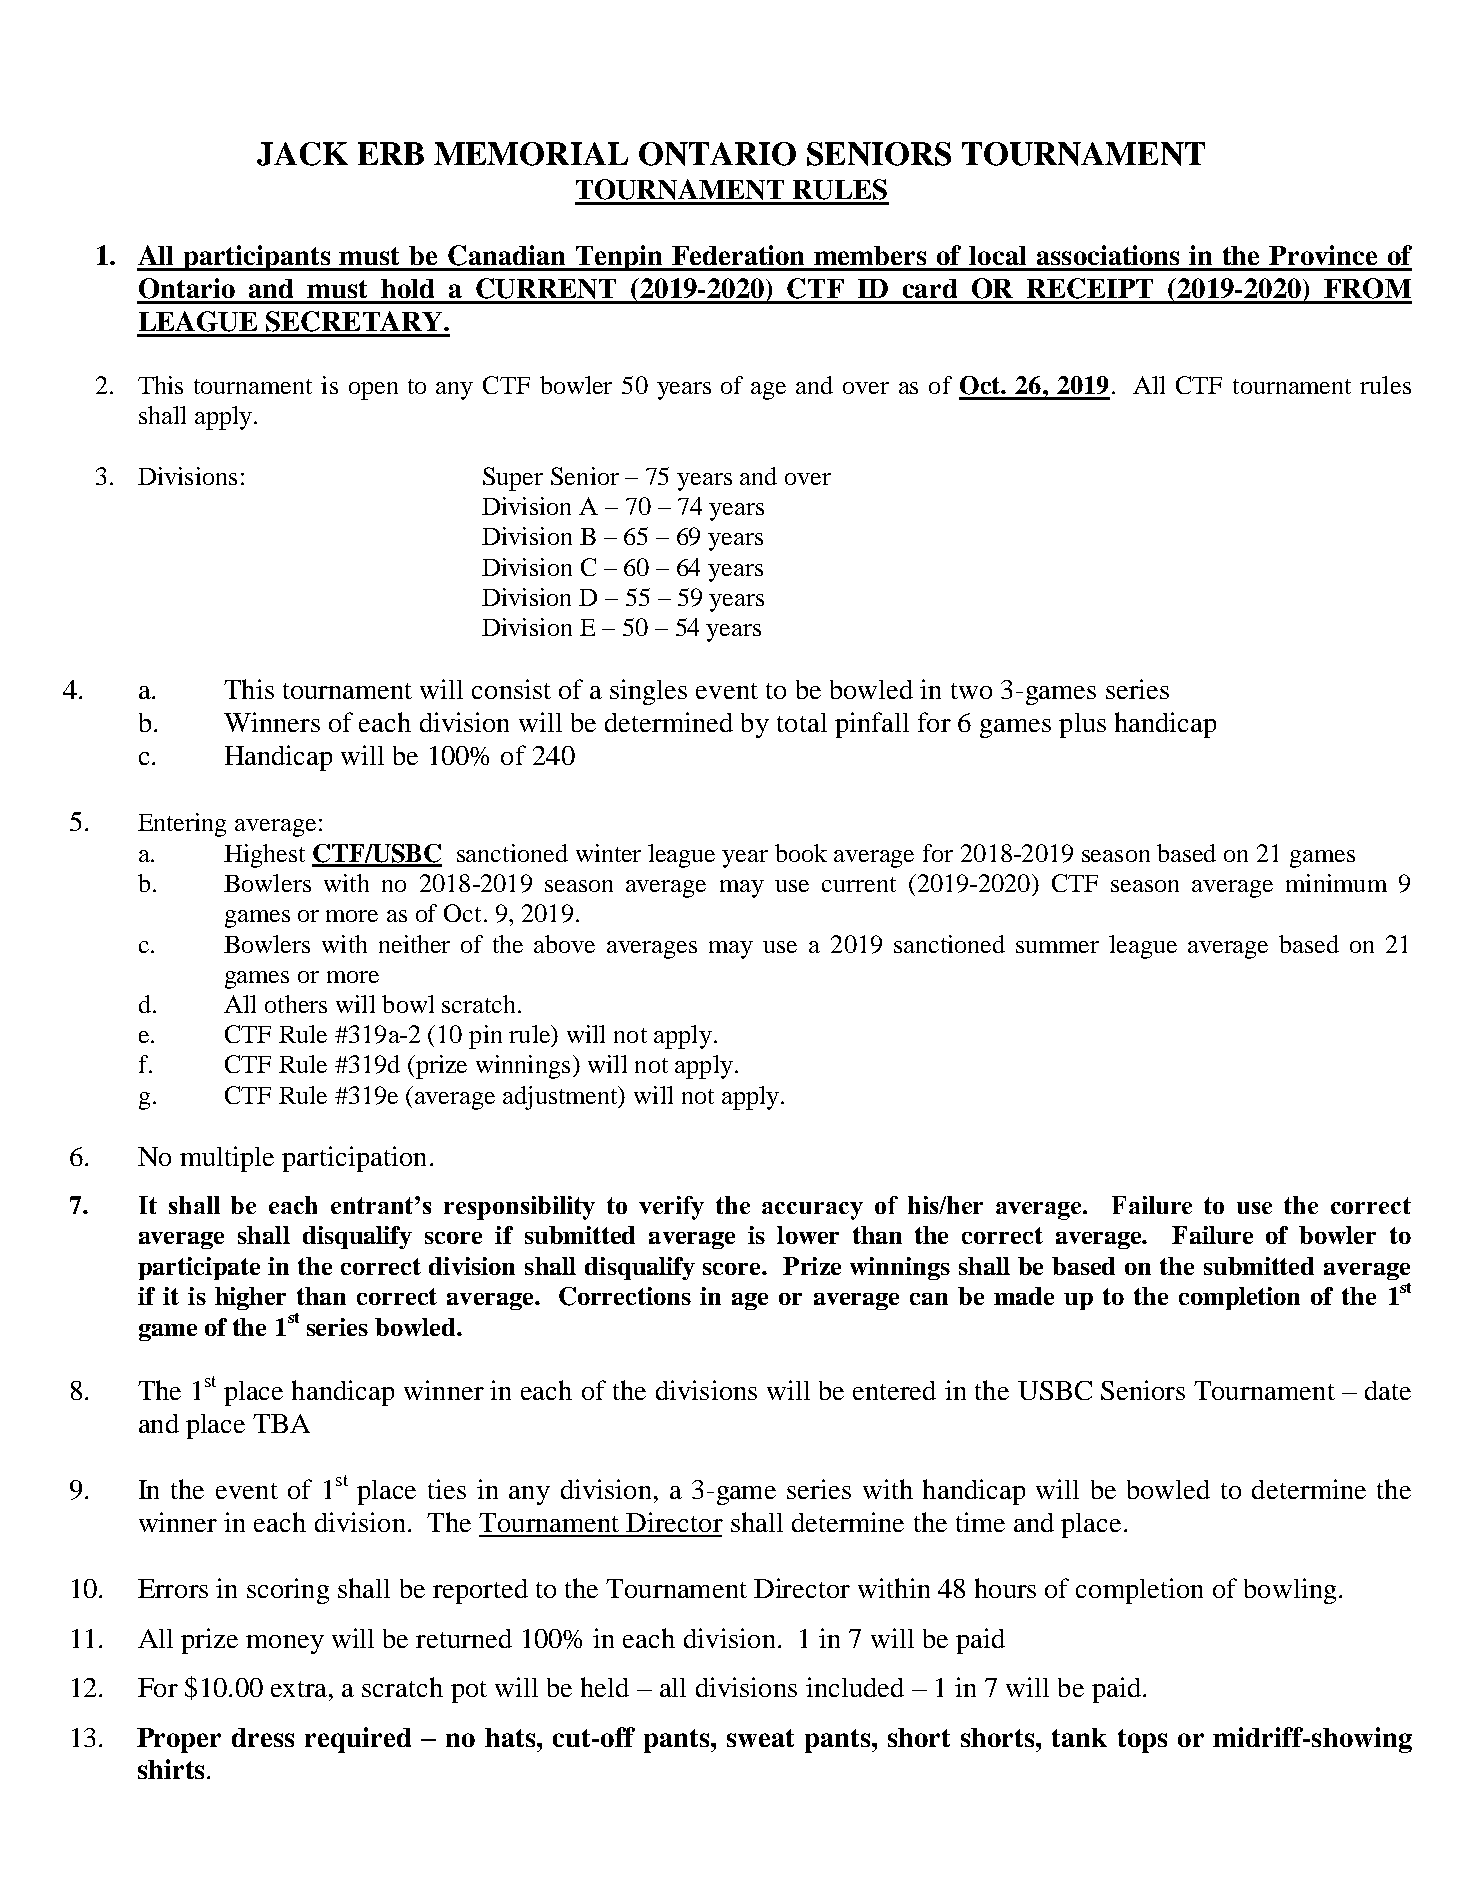 The height and width of the page is (1894, 1463). Describe the element at coordinates (1024, 1296) in the page. I see `made` at that location.
